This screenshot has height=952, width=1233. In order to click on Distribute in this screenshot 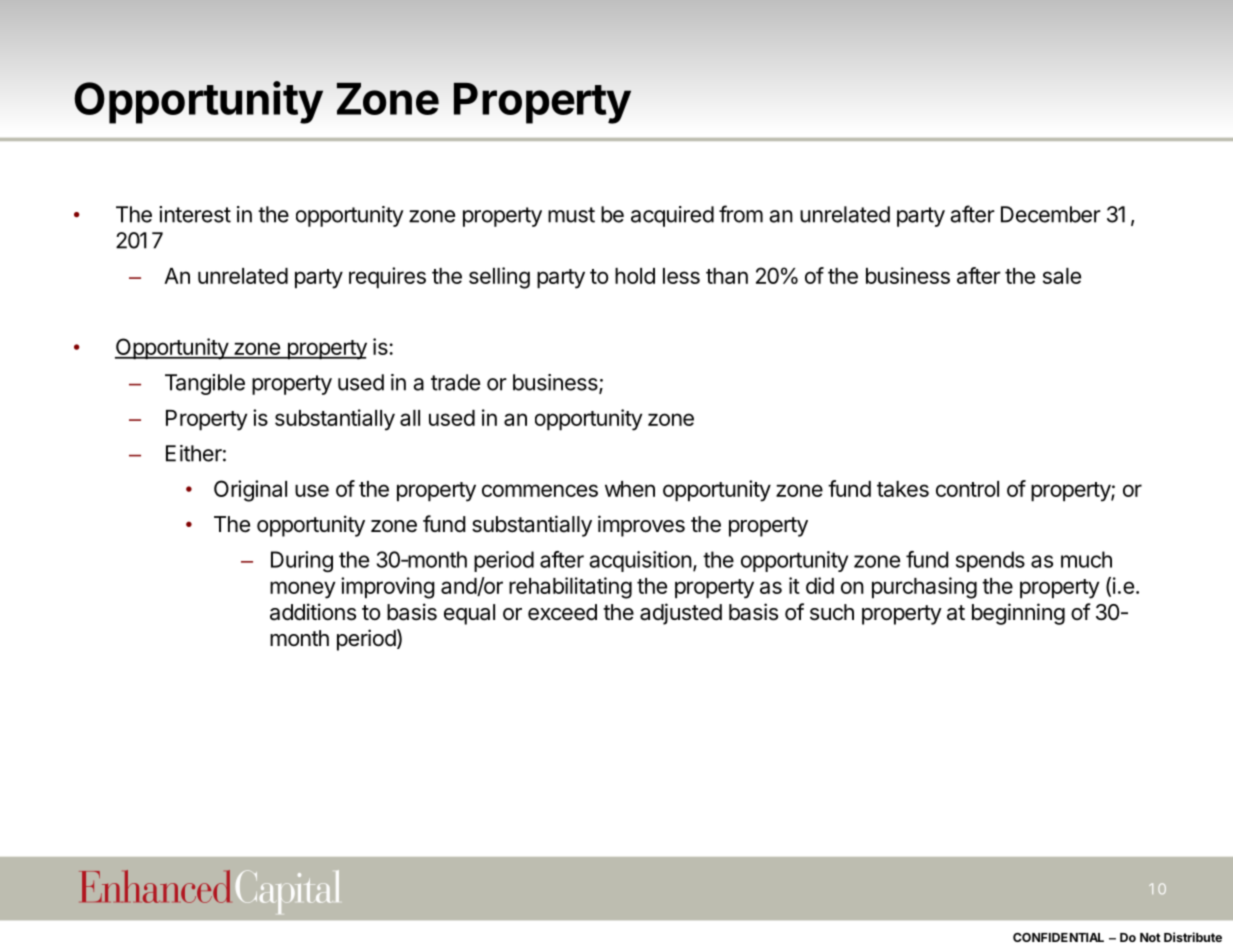, I will do `click(1193, 937)`.
